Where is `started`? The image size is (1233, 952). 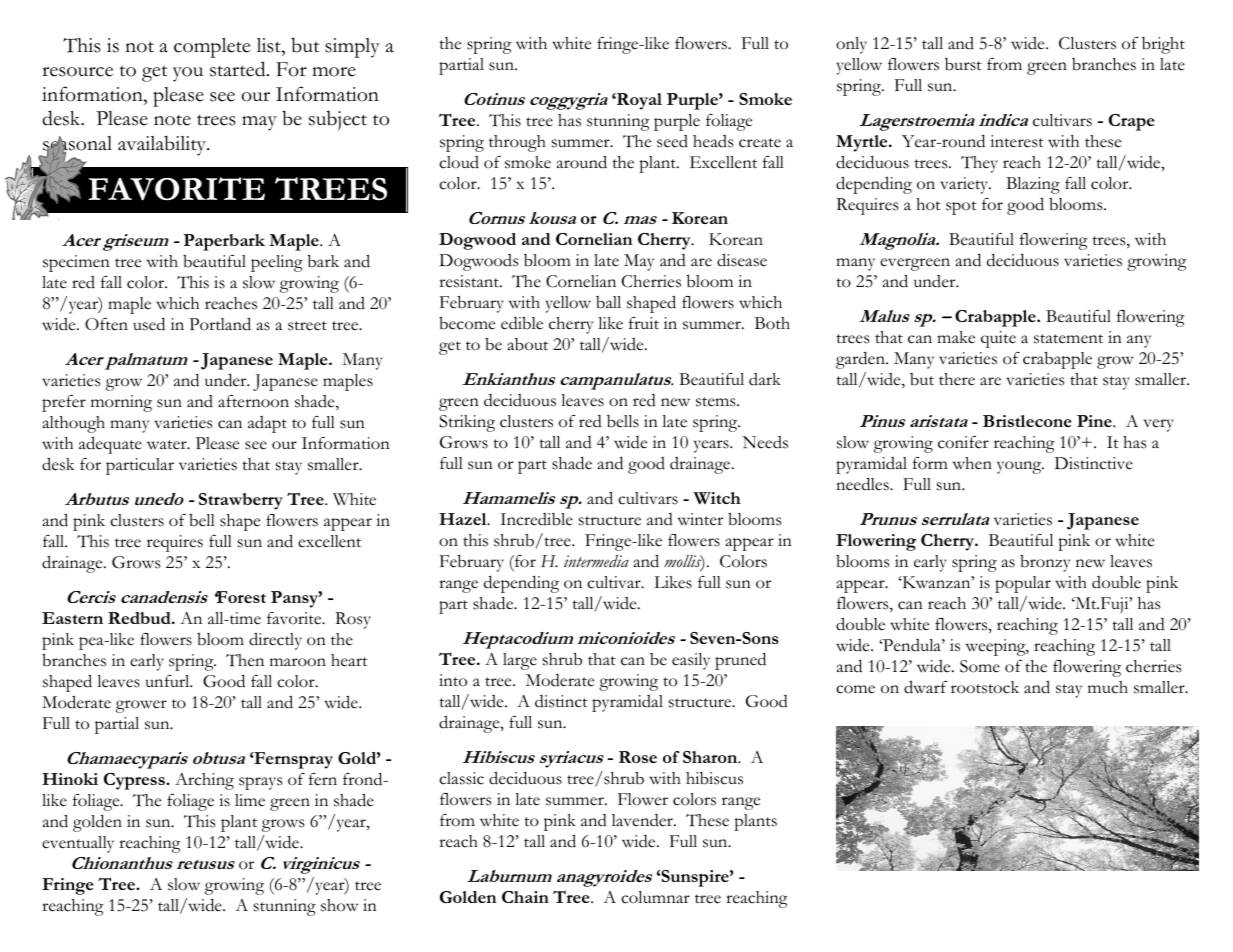
started is located at coordinates (239, 69).
